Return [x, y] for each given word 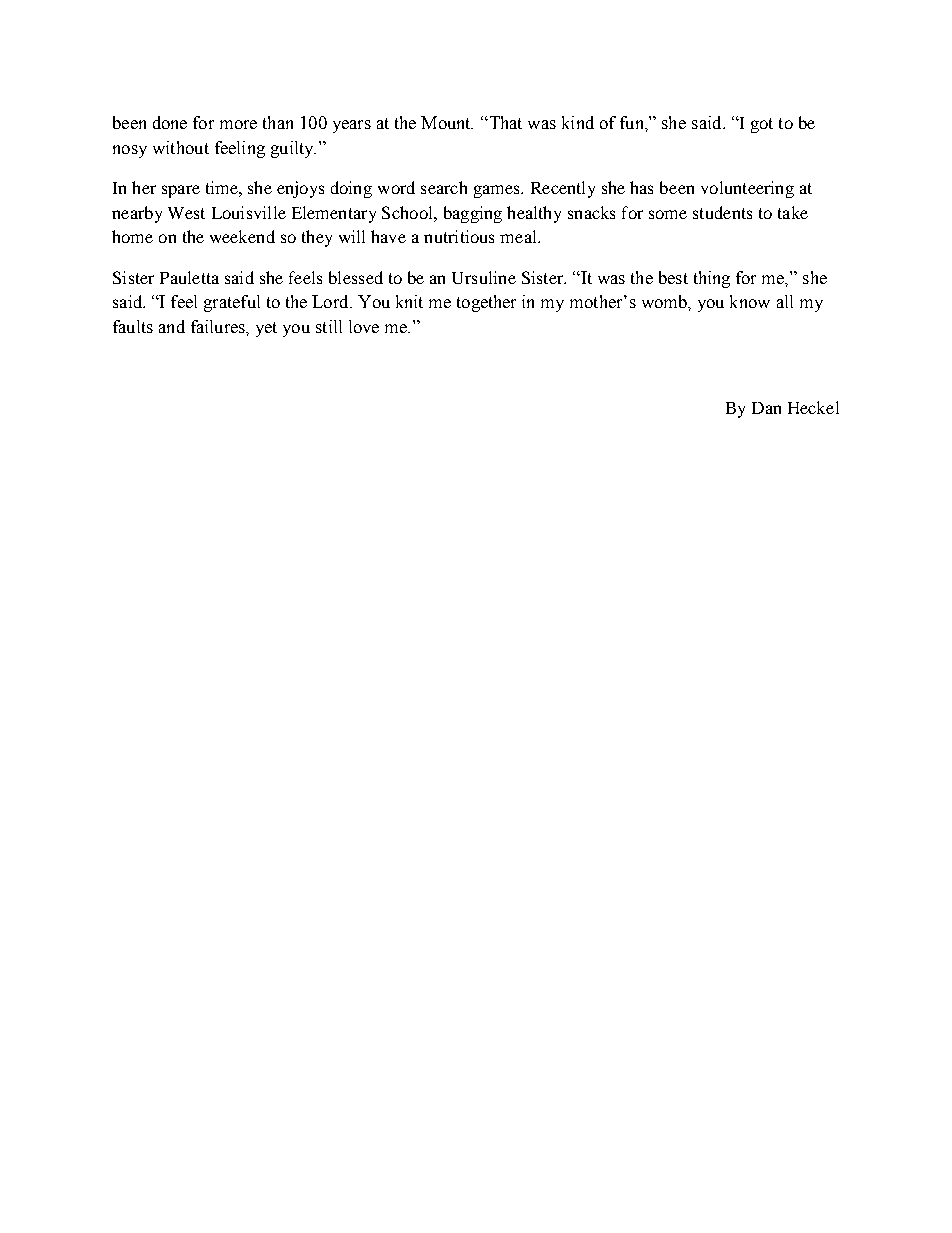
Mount [447, 122]
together [486, 303]
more [238, 124]
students [722, 212]
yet [266, 329]
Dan [766, 408]
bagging [473, 214]
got [762, 125]
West [186, 213]
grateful [232, 303]
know [750, 301]
